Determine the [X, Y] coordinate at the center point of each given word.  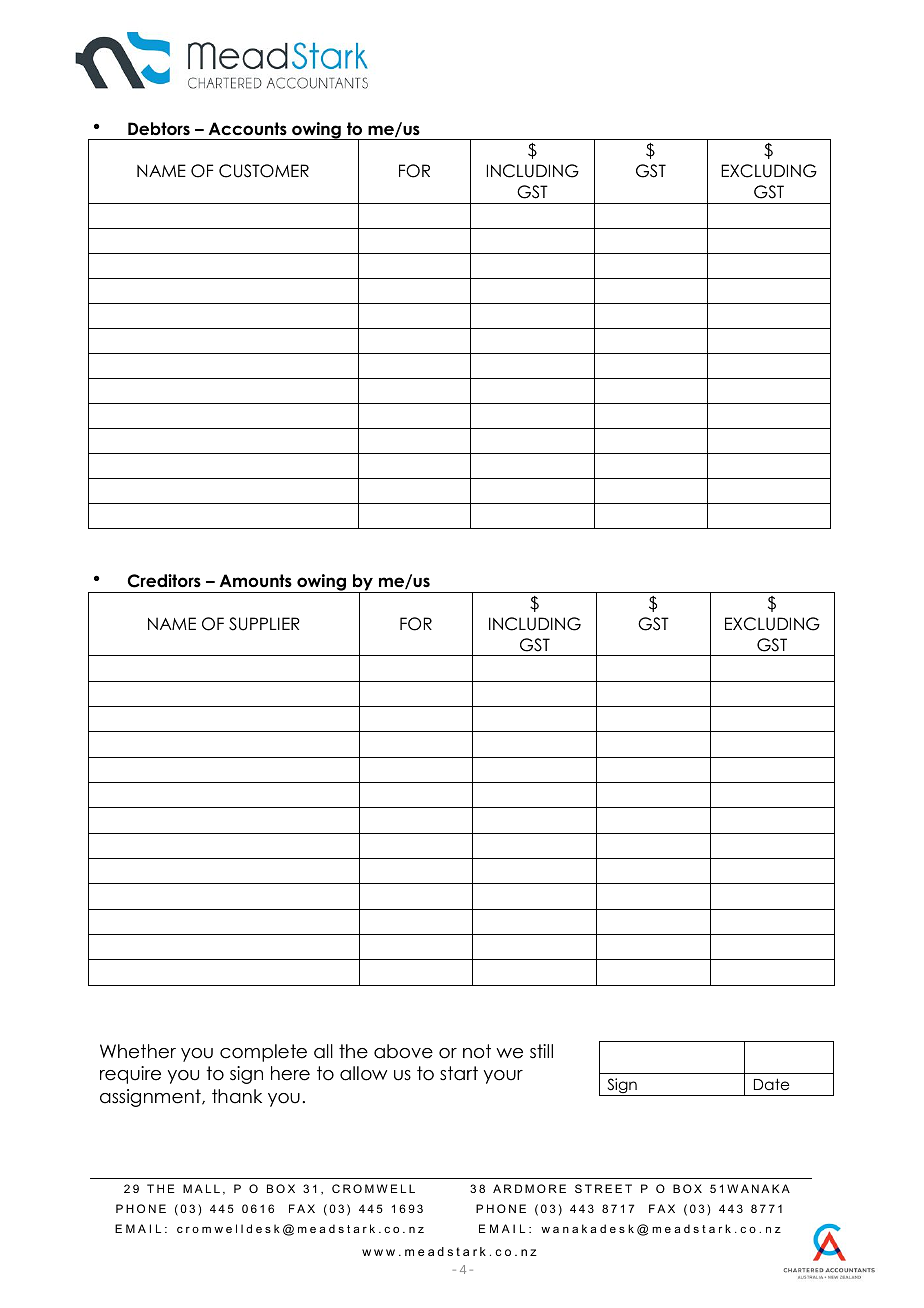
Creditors [164, 581]
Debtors [159, 129]
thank [237, 1096]
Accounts [248, 129]
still [541, 1051]
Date [771, 1084]
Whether [138, 1051]
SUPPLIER [264, 624]
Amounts [256, 581]
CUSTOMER [264, 171]
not [477, 1051]
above [403, 1051]
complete [263, 1053]
